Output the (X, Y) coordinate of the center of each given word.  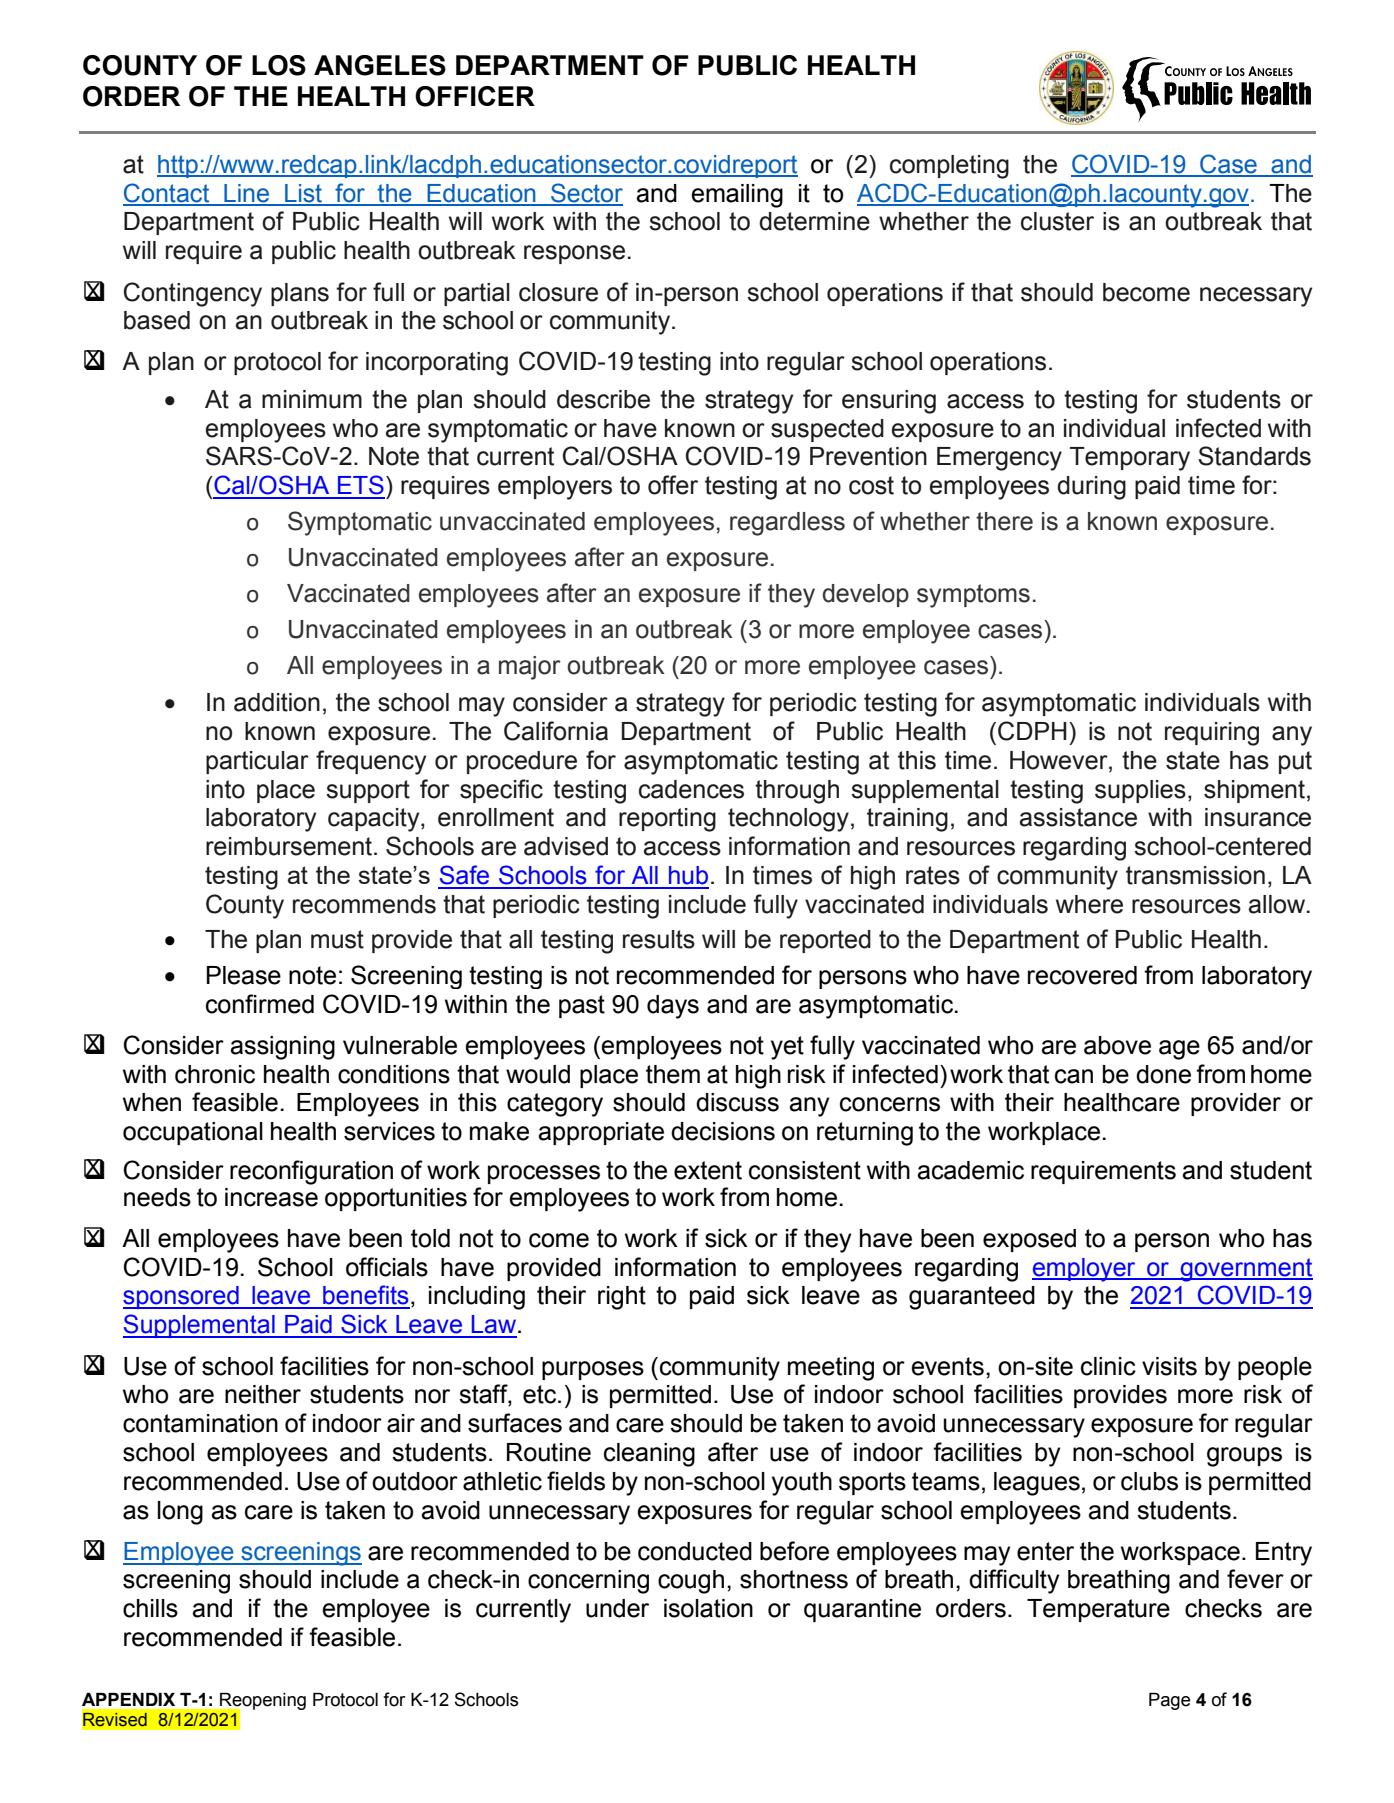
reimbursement (289, 846)
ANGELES (380, 65)
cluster (1057, 221)
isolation (708, 1608)
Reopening (262, 1702)
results (659, 939)
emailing (737, 196)
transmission (1195, 875)
